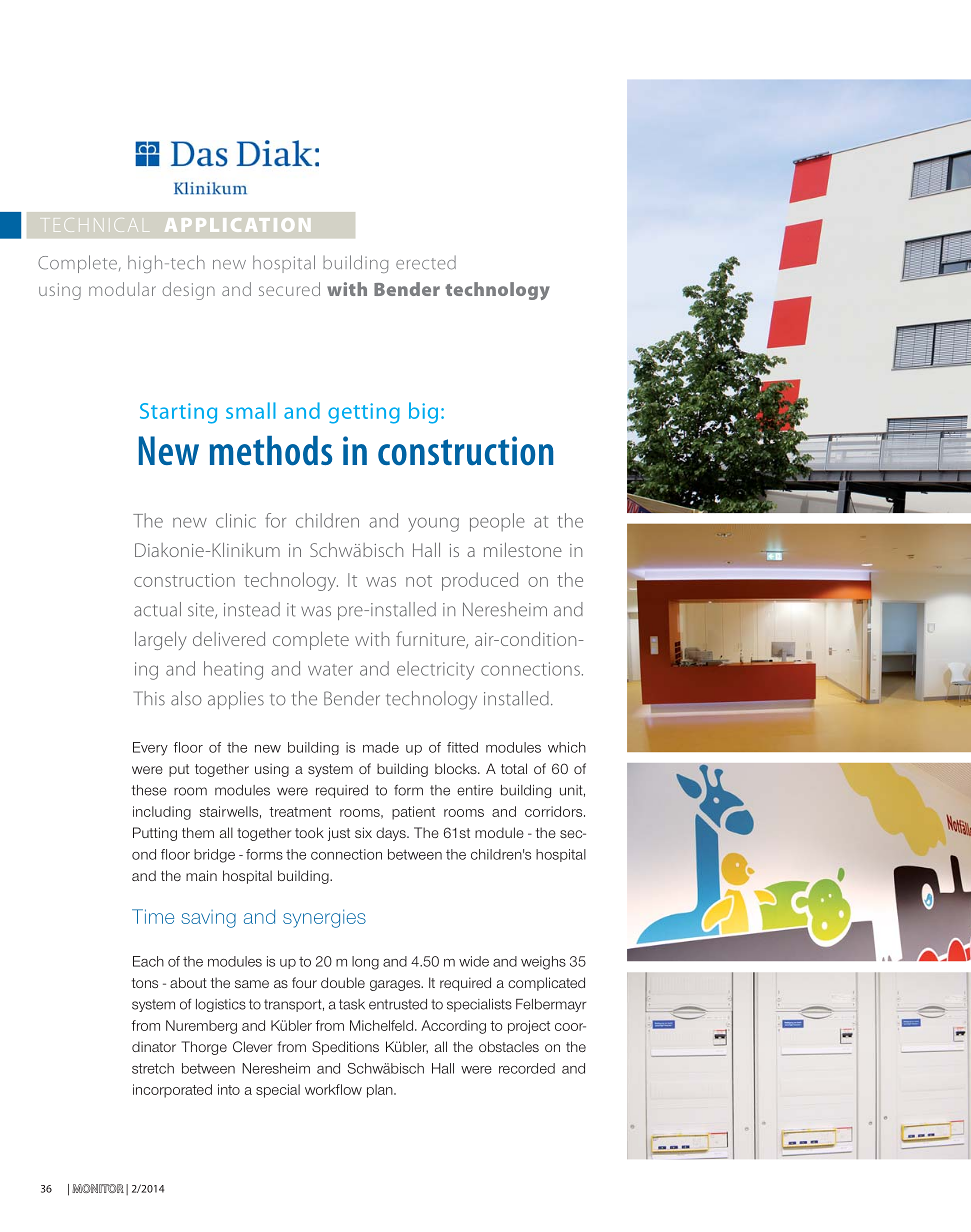 The width and height of the screenshot is (971, 1232). Describe the element at coordinates (289, 289) in the screenshot. I see `secured` at that location.
